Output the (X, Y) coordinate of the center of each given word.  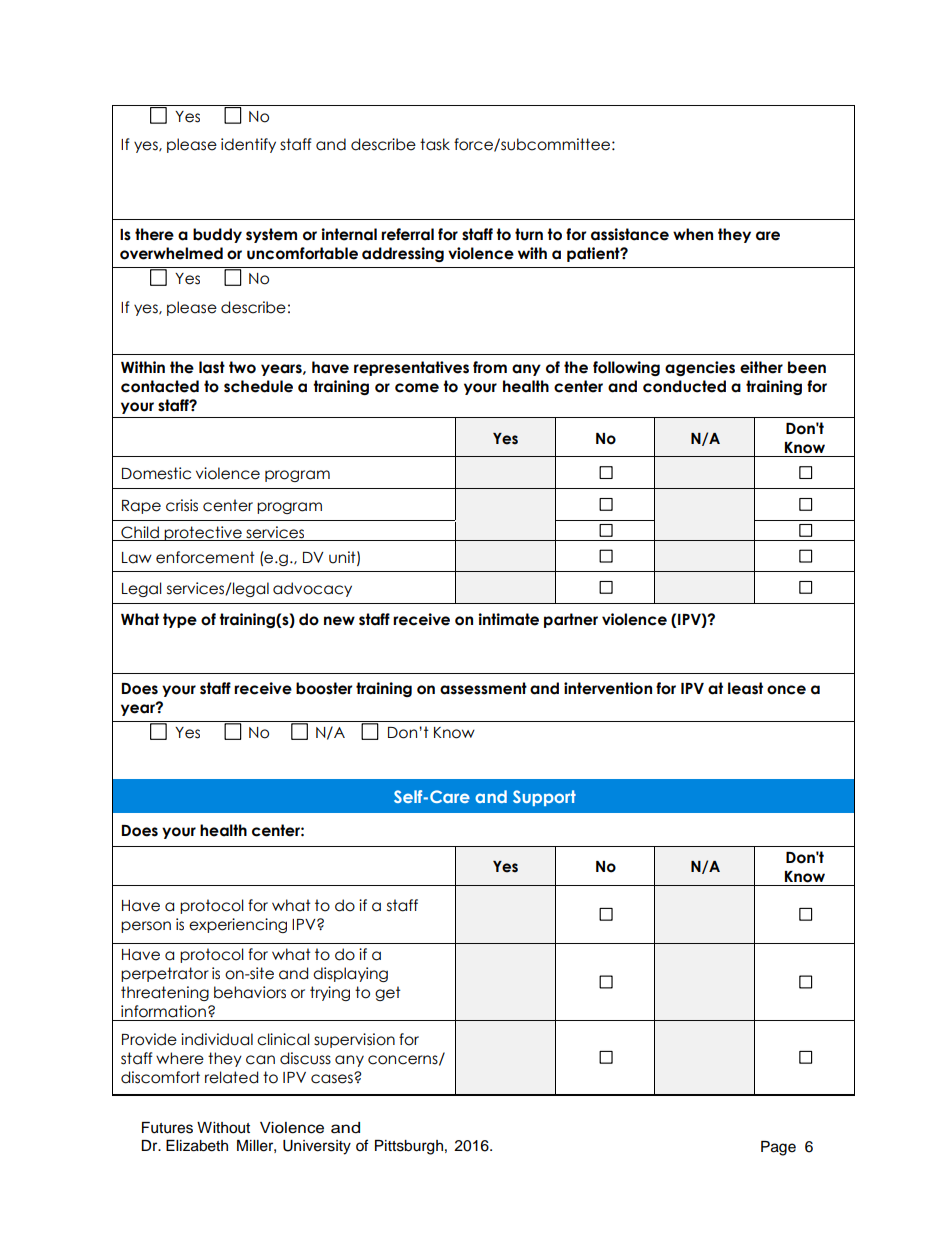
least (745, 688)
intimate (508, 619)
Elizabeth (197, 1146)
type (180, 620)
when (693, 234)
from (490, 367)
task (435, 144)
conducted (684, 386)
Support (544, 798)
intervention (608, 688)
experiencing (238, 925)
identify (248, 145)
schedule (258, 386)
